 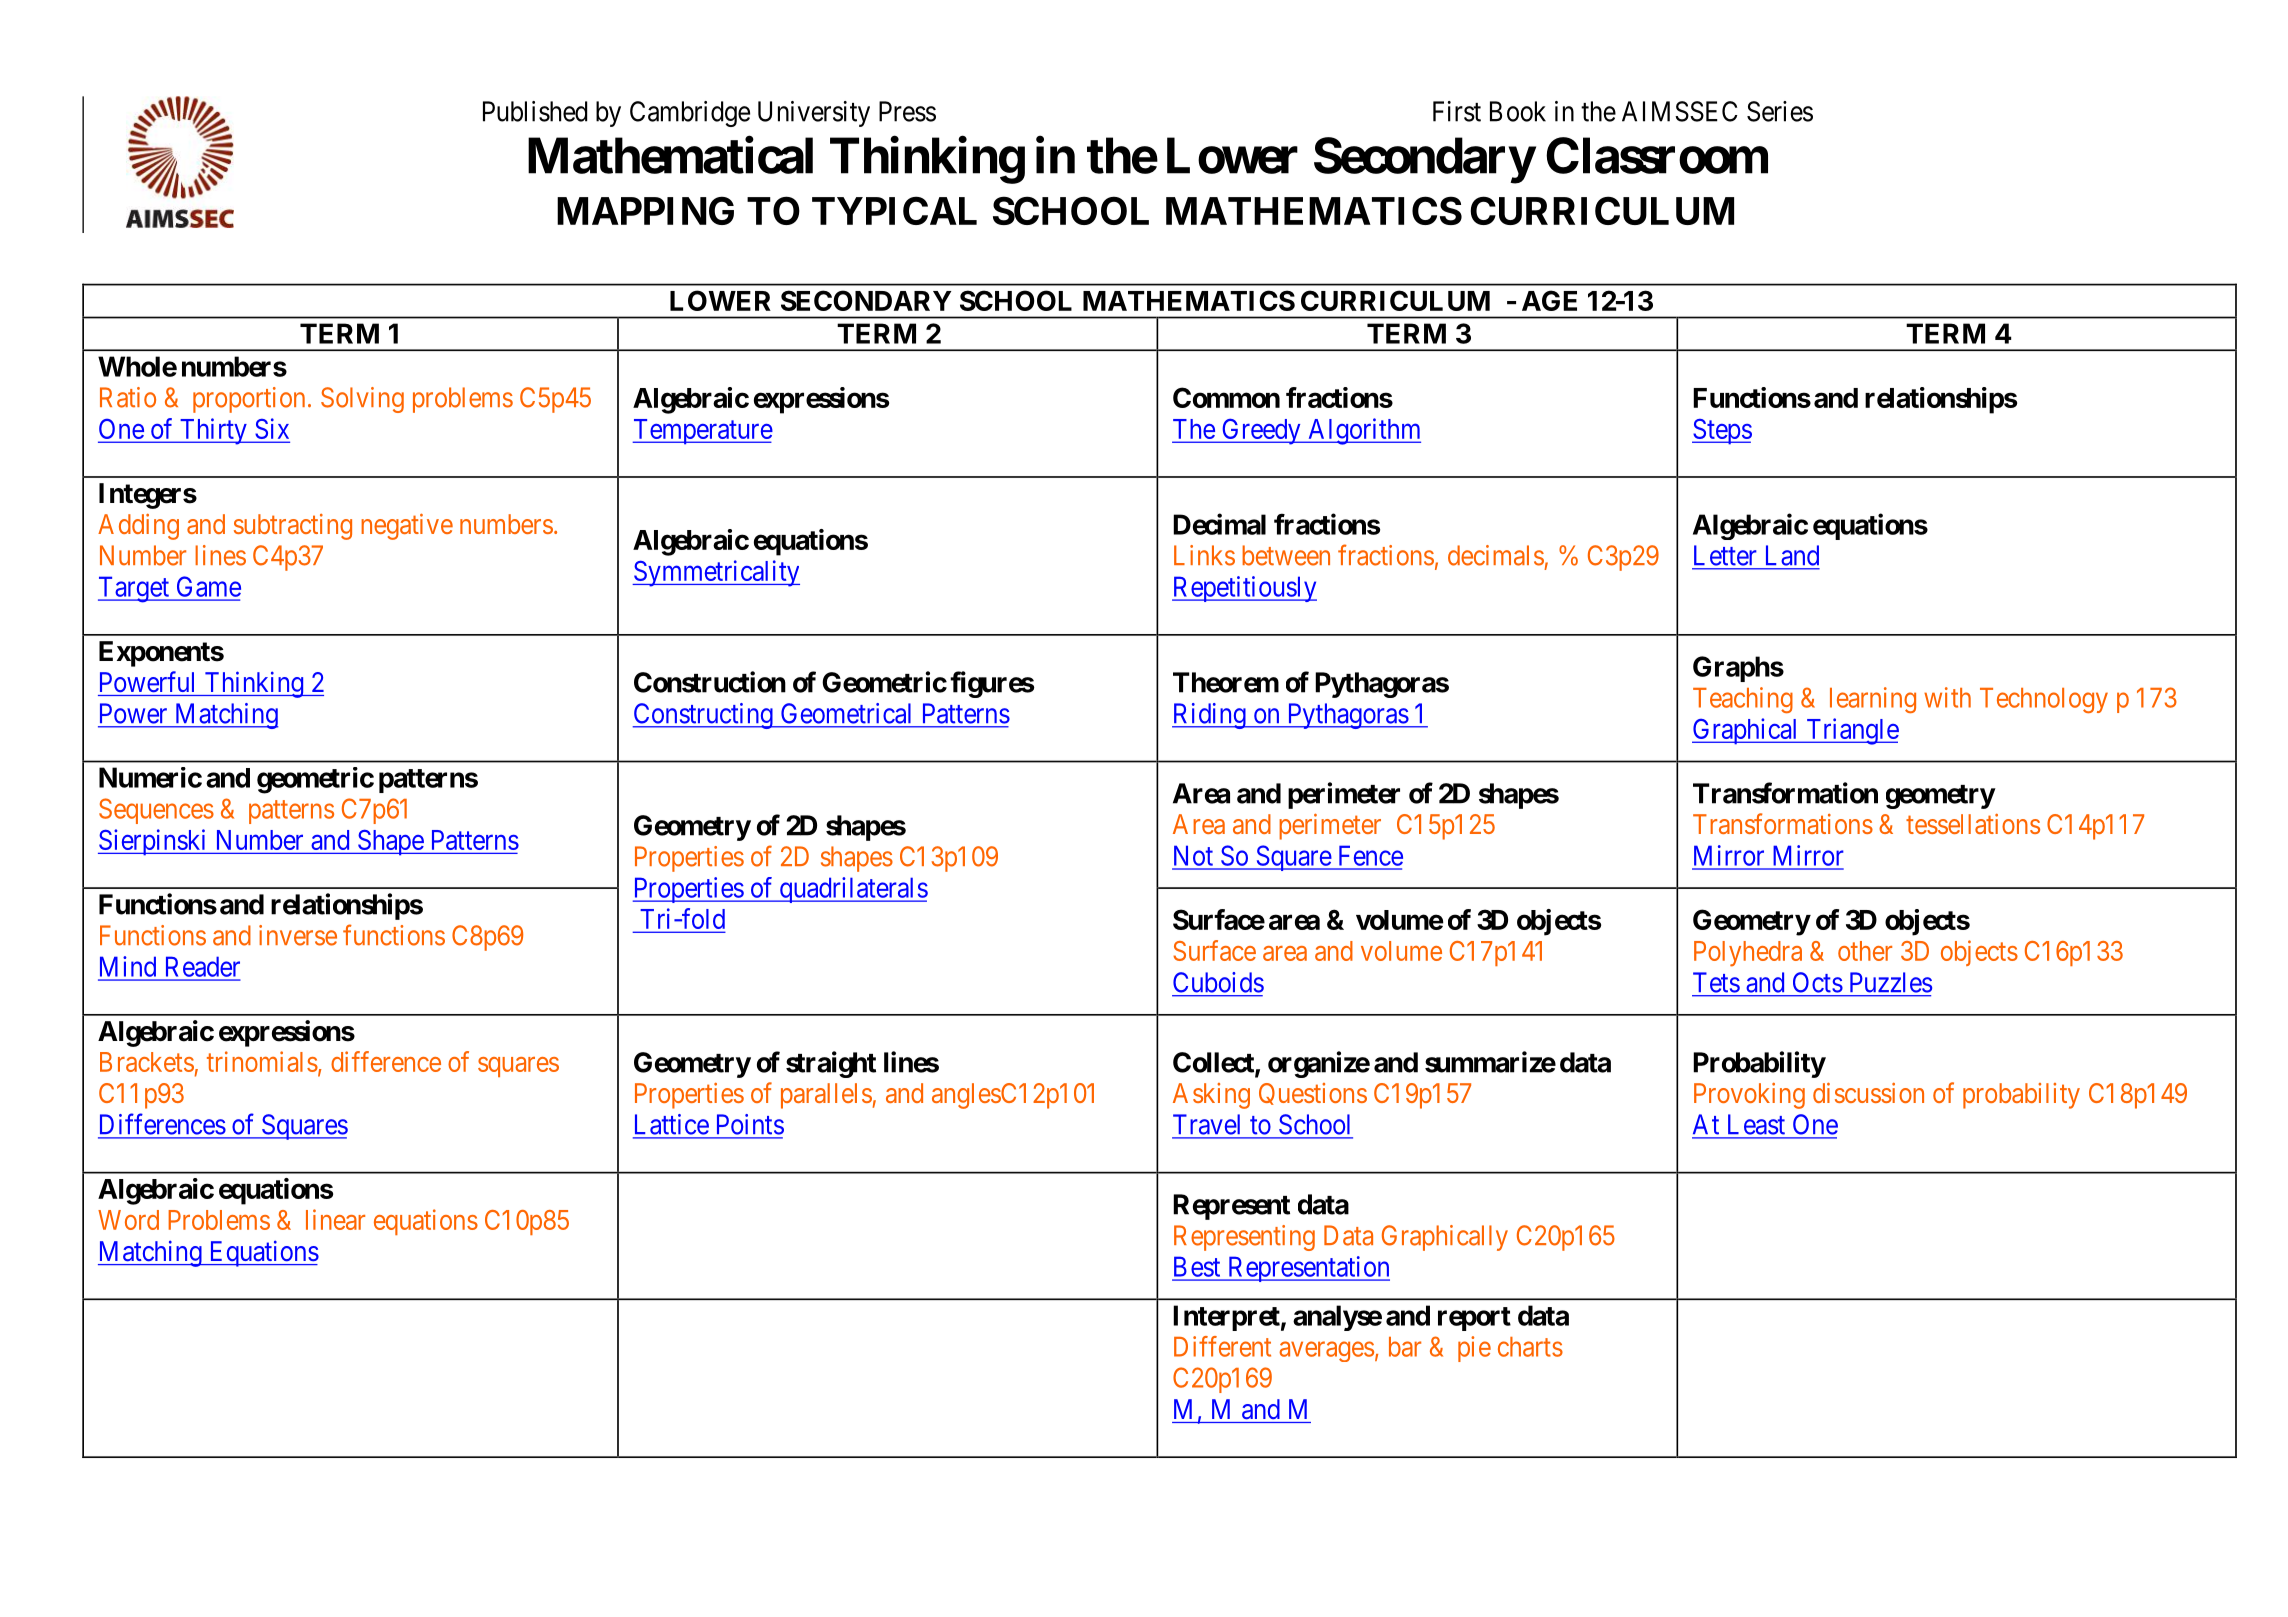 I want to click on Triangle, so click(x=1851, y=731).
